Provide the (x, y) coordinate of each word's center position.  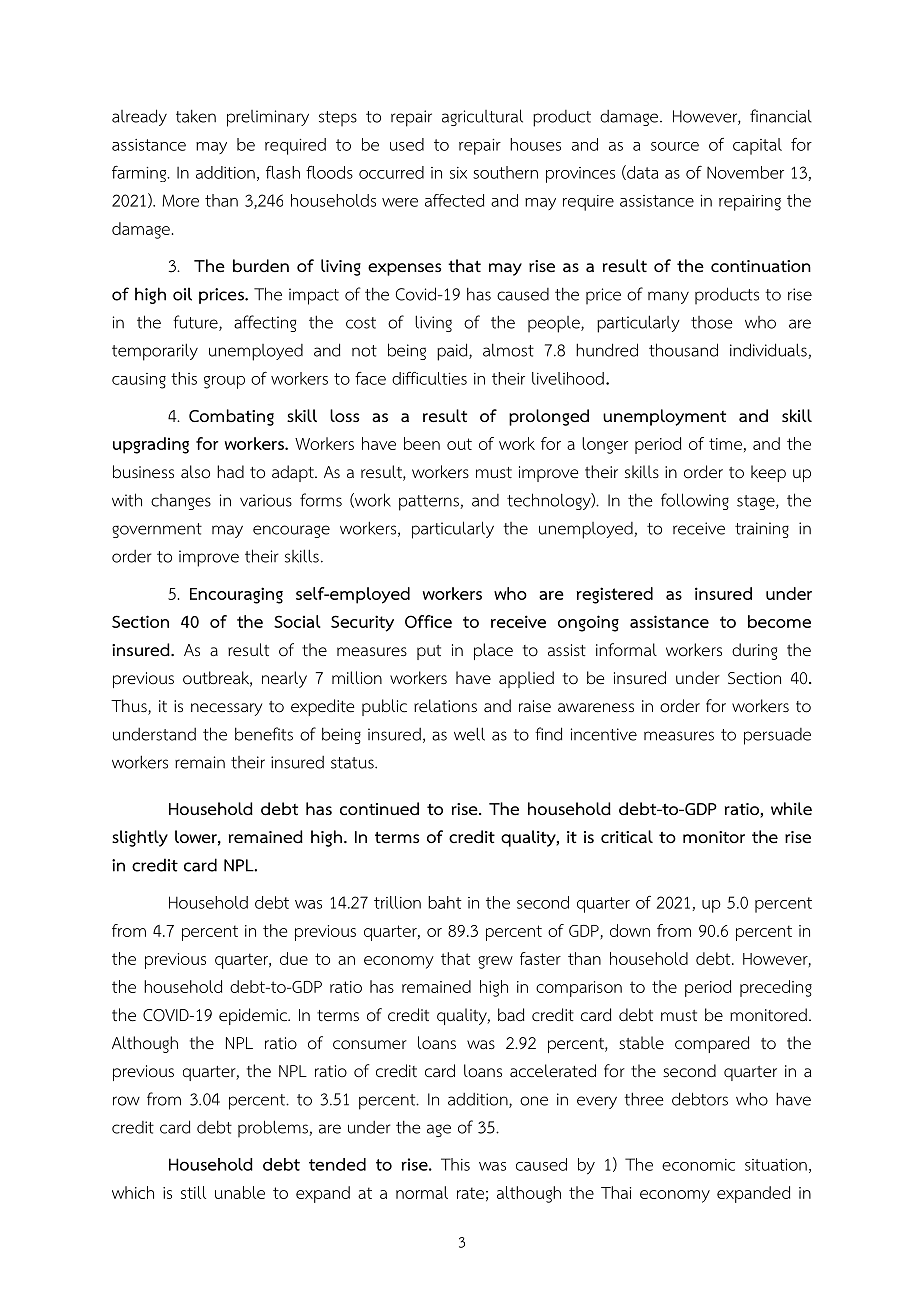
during (754, 651)
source (675, 146)
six (458, 173)
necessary (226, 709)
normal (422, 1192)
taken (196, 116)
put (429, 652)
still (193, 1192)
